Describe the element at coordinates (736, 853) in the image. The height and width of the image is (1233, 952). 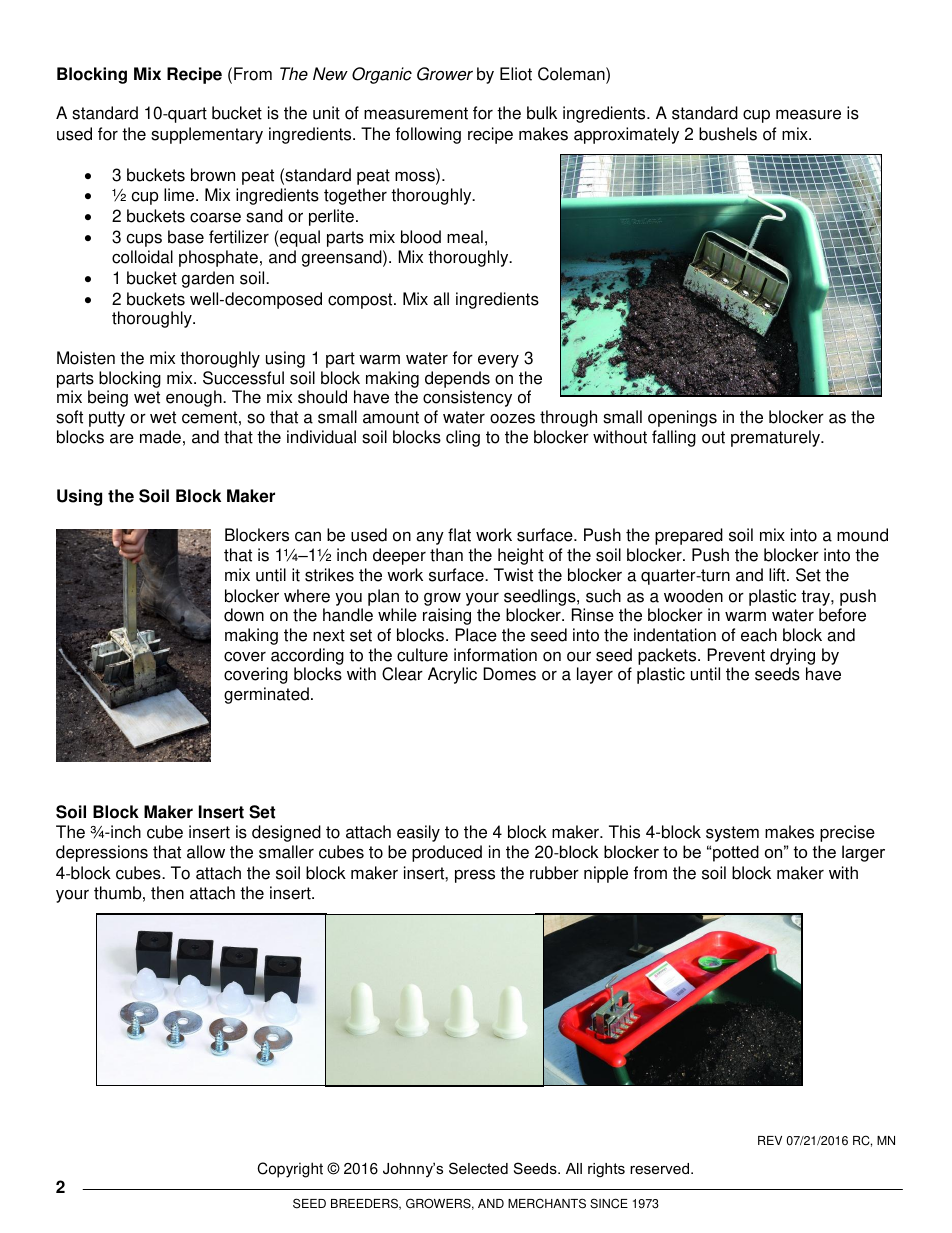
I see `potted` at that location.
